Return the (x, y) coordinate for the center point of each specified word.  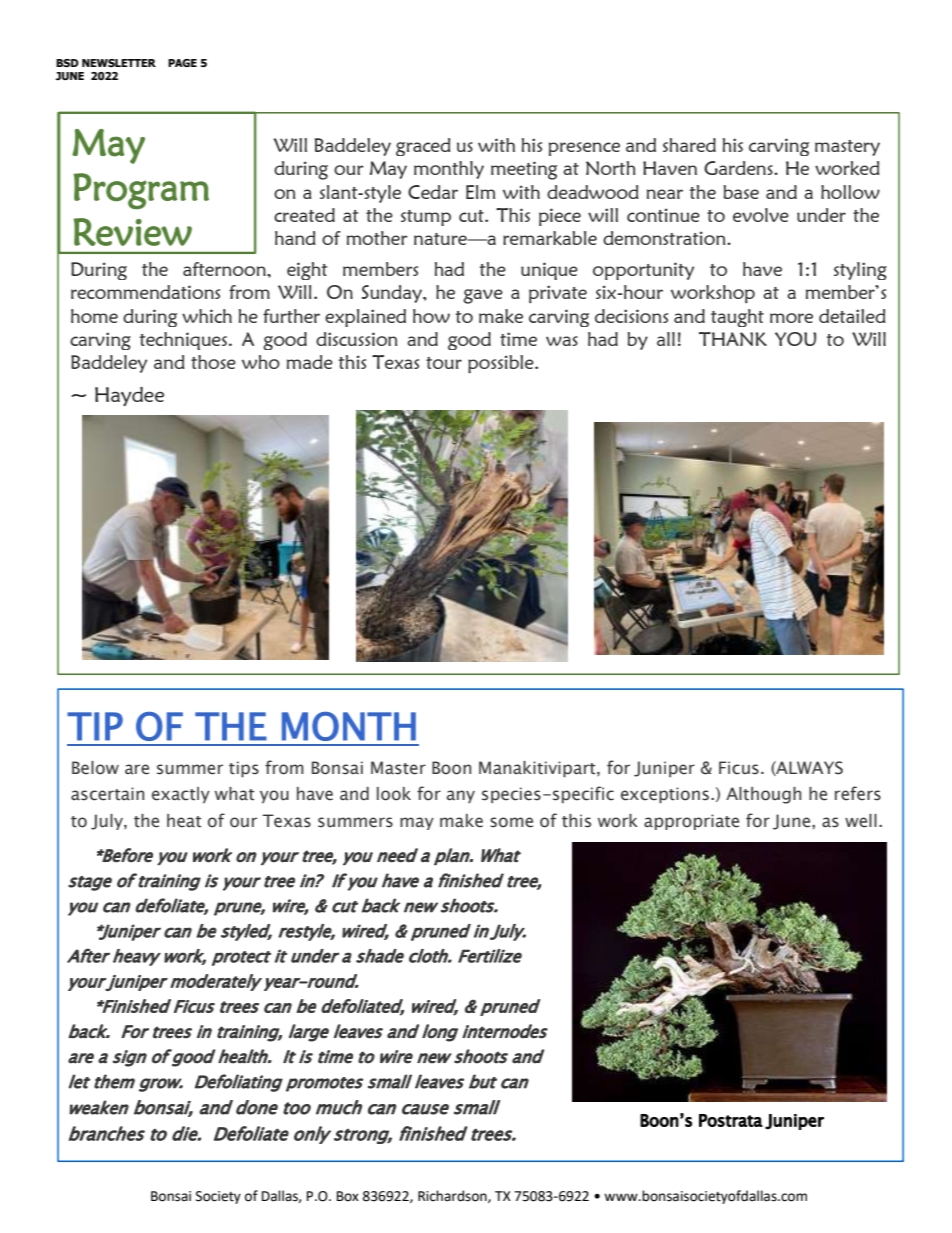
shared (689, 145)
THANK (733, 339)
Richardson (453, 1196)
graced (423, 147)
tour (444, 363)
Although (763, 795)
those (213, 362)
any (461, 796)
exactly (181, 795)
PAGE (182, 63)
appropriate (691, 822)
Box (348, 1196)
